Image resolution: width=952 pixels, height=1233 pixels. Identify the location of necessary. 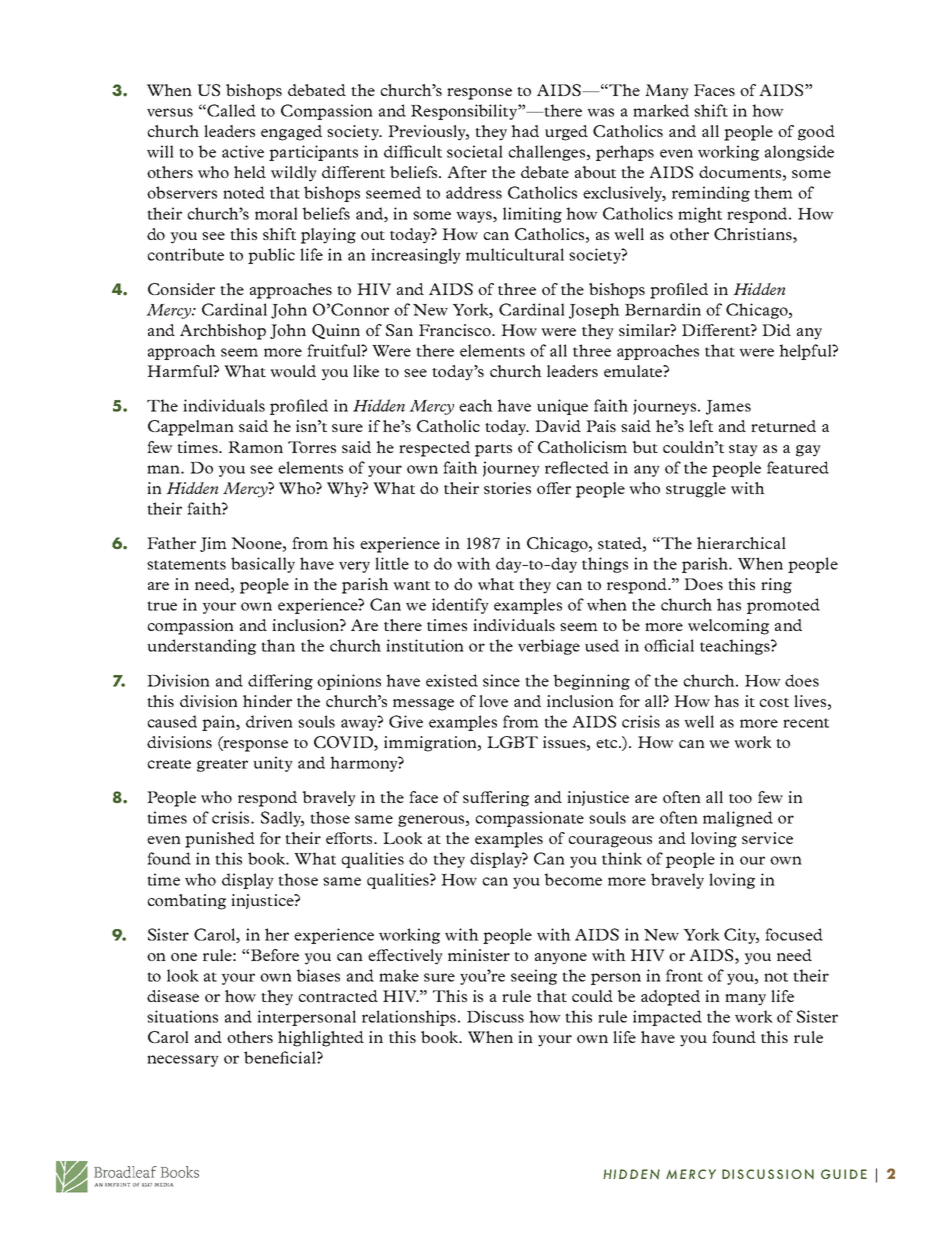
(183, 1061).
